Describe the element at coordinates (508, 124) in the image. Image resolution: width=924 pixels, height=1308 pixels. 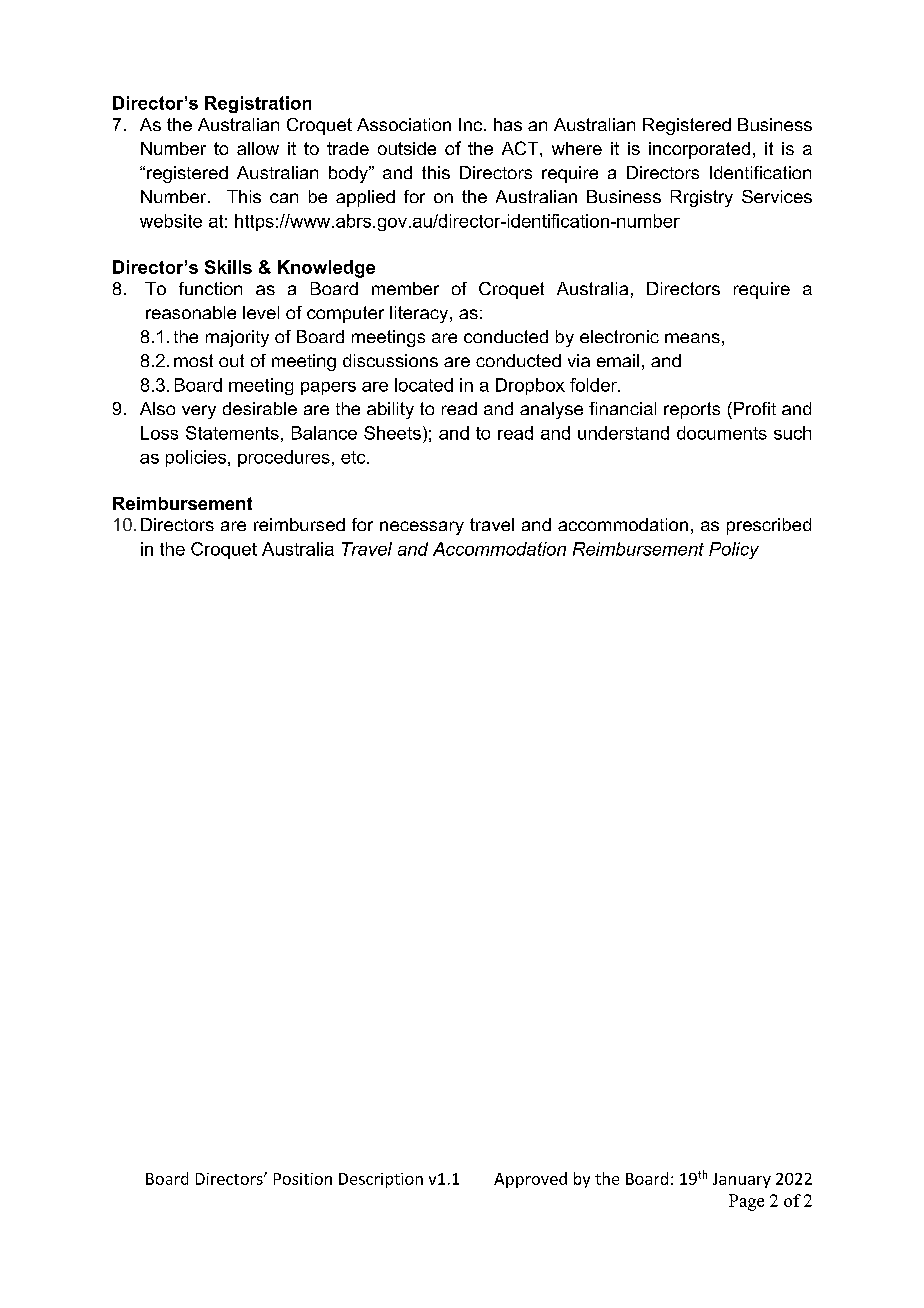
I see `has` at that location.
